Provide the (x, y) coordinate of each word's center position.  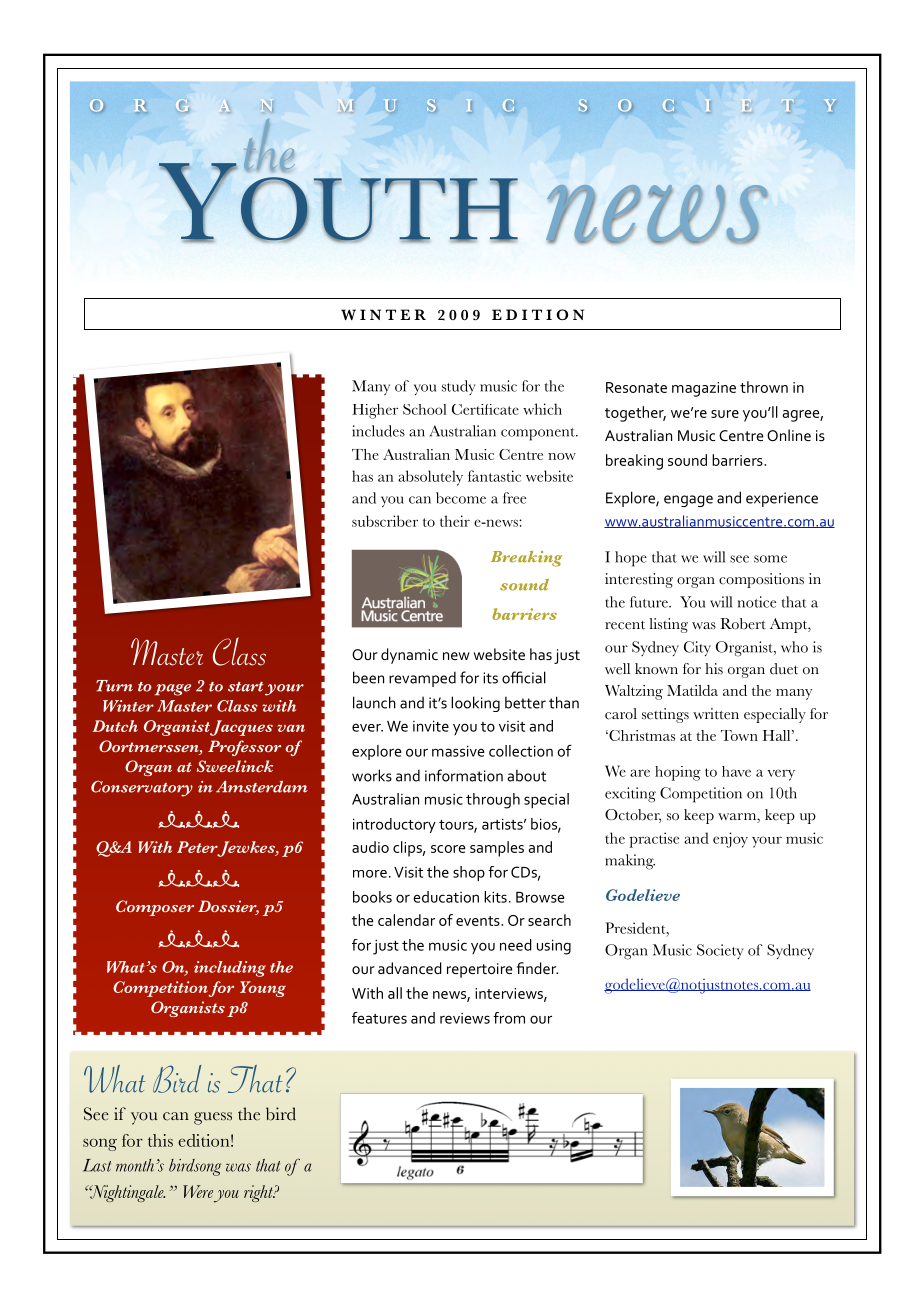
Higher (375, 411)
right (259, 1193)
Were (198, 1191)
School (425, 409)
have (736, 771)
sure (725, 414)
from (509, 1018)
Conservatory (142, 789)
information (464, 775)
